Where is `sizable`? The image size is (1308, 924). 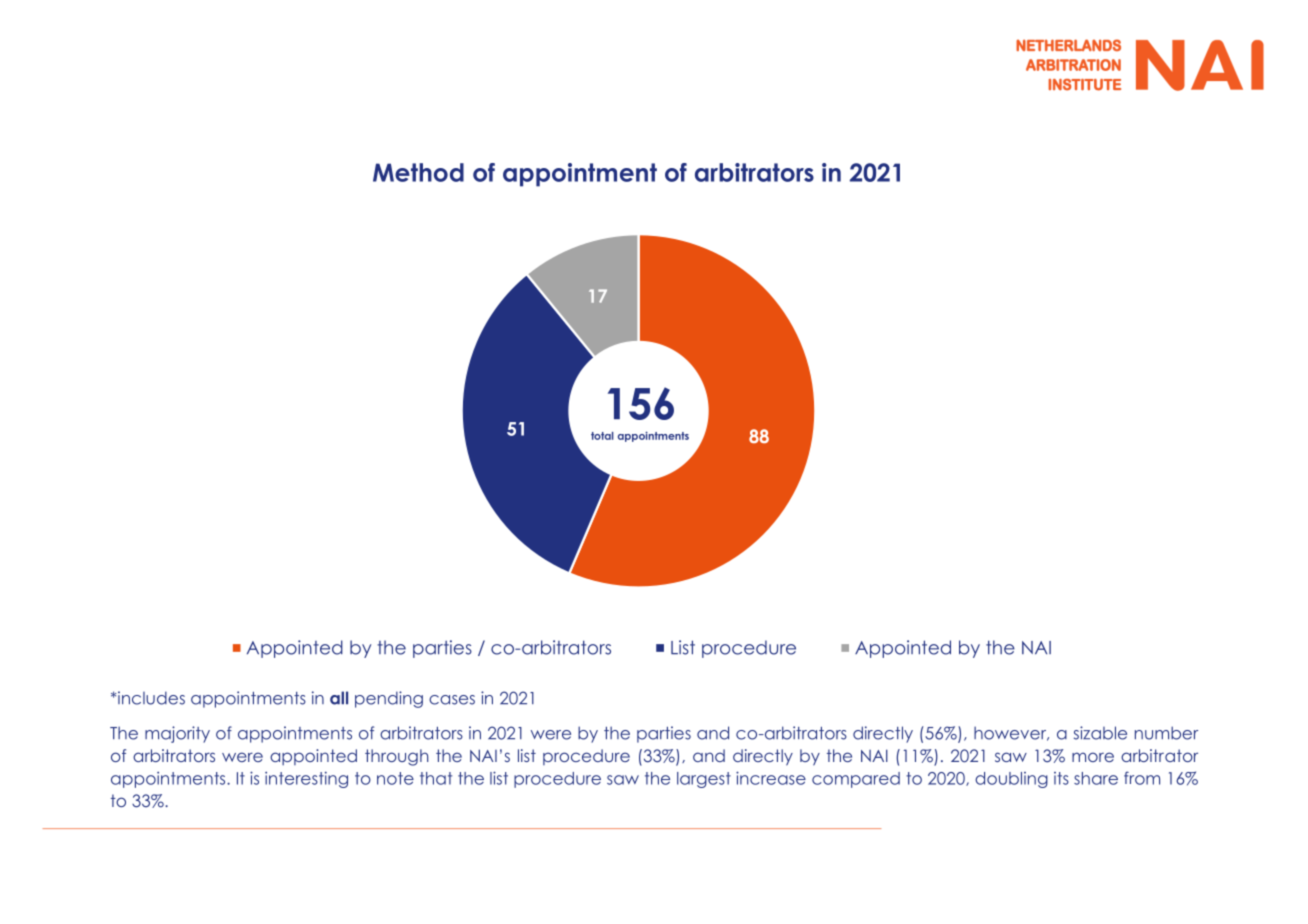
sizable is located at coordinates (1100, 733).
